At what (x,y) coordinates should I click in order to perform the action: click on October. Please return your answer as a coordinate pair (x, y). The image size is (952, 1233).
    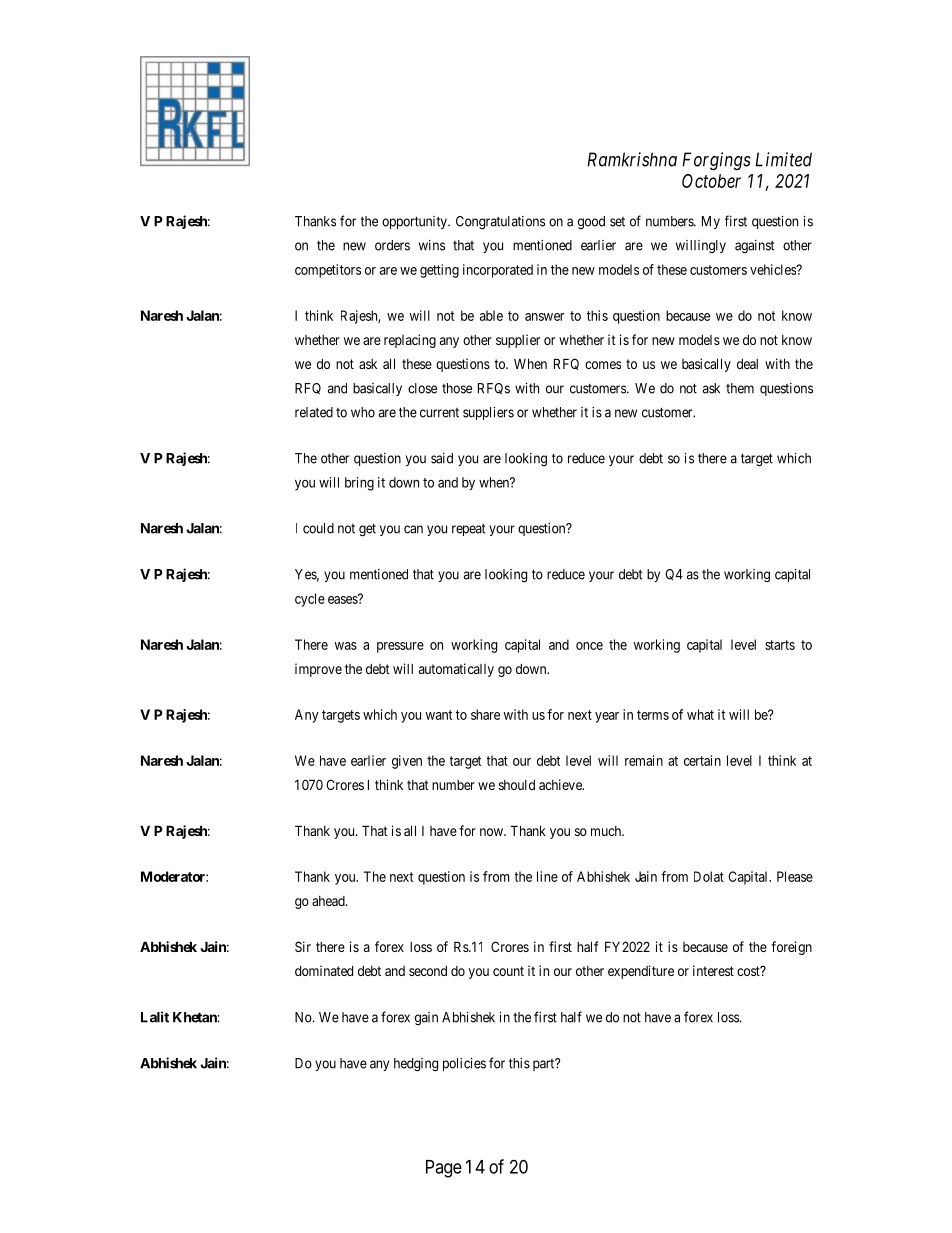
    Looking at the image, I should click on (711, 181).
